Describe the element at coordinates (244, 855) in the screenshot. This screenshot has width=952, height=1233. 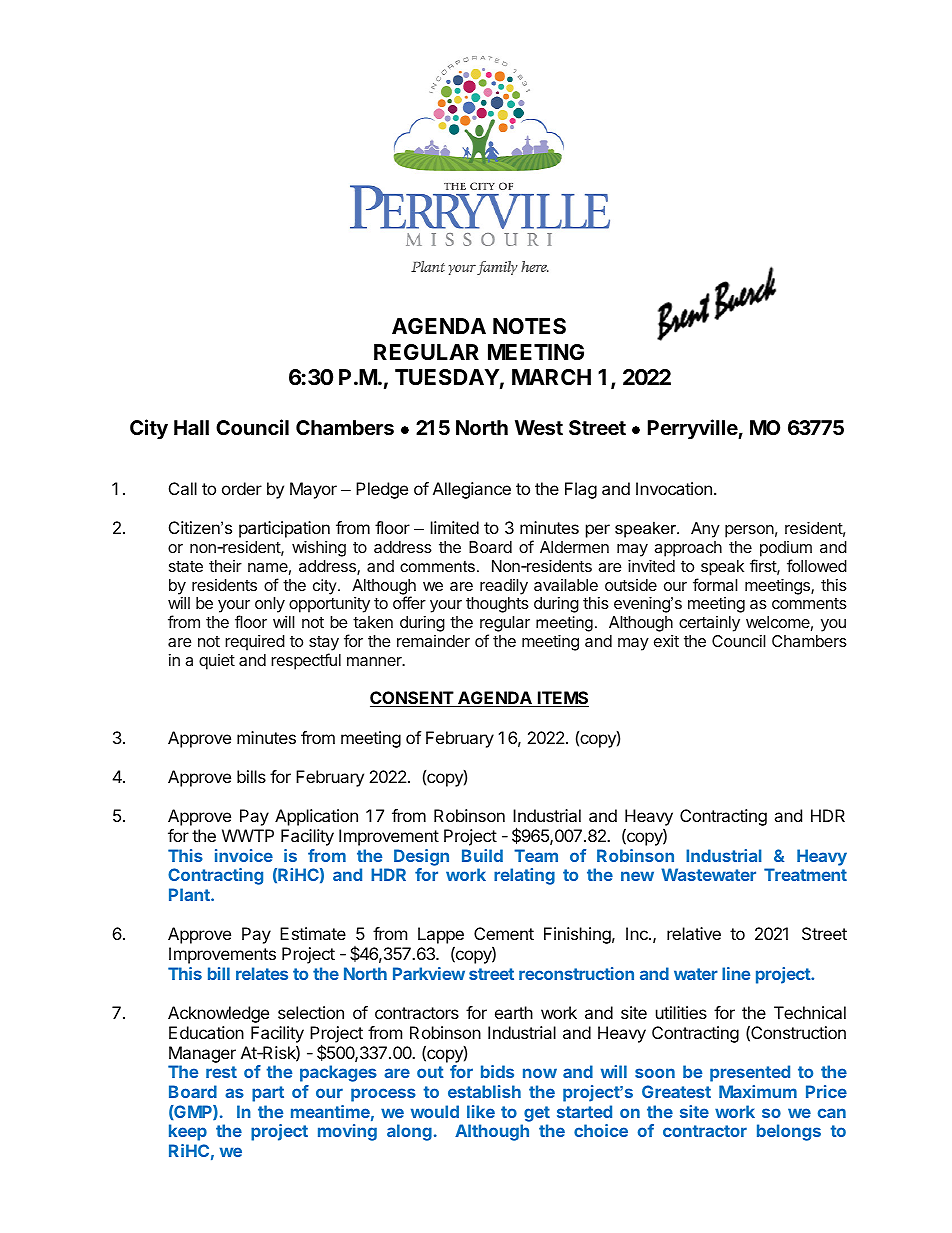
I see `invoice` at that location.
